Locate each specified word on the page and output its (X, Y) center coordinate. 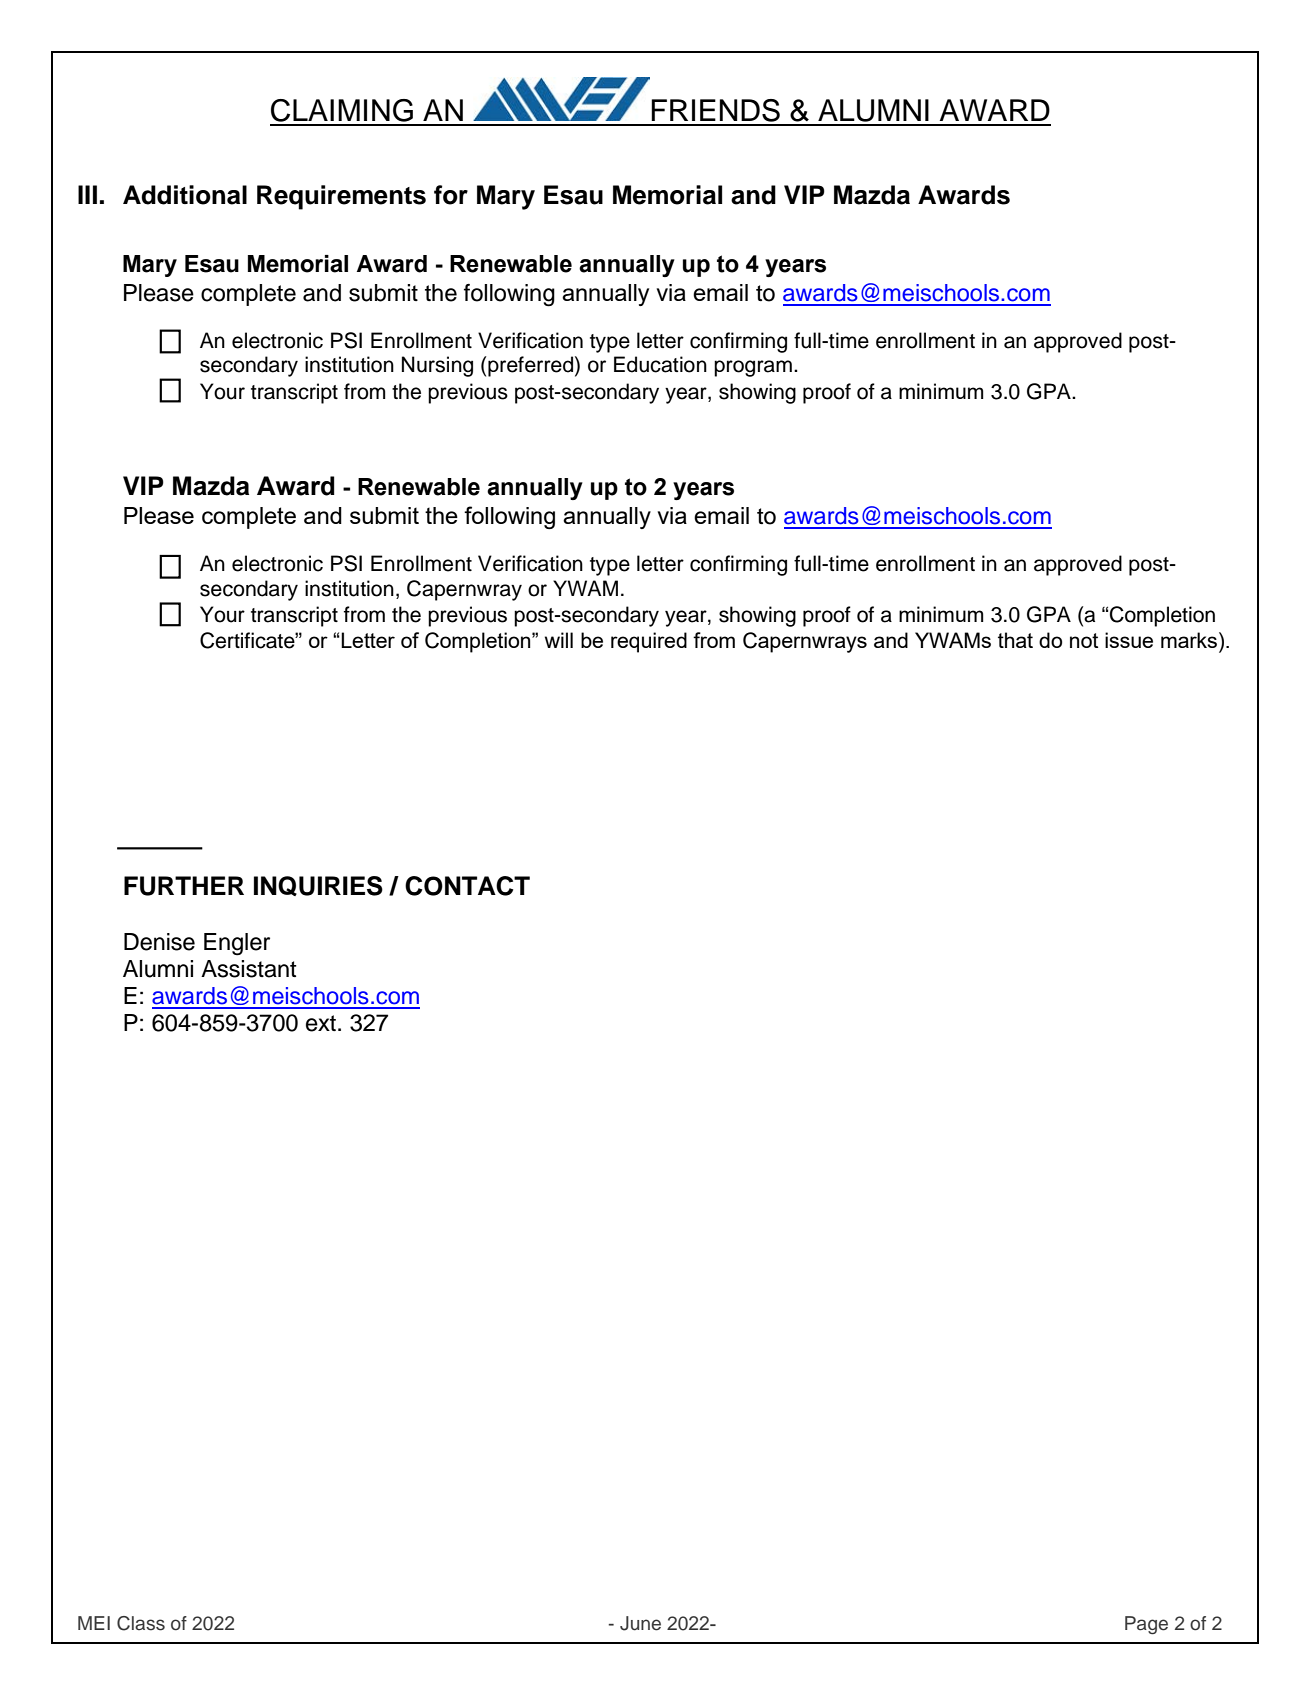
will (559, 640)
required (649, 642)
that (1015, 640)
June (640, 1623)
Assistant (249, 969)
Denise (159, 942)
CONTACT (467, 886)
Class (141, 1623)
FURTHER (184, 886)
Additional (185, 195)
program (753, 368)
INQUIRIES (318, 886)
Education (660, 364)
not (1084, 640)
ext (321, 1023)
